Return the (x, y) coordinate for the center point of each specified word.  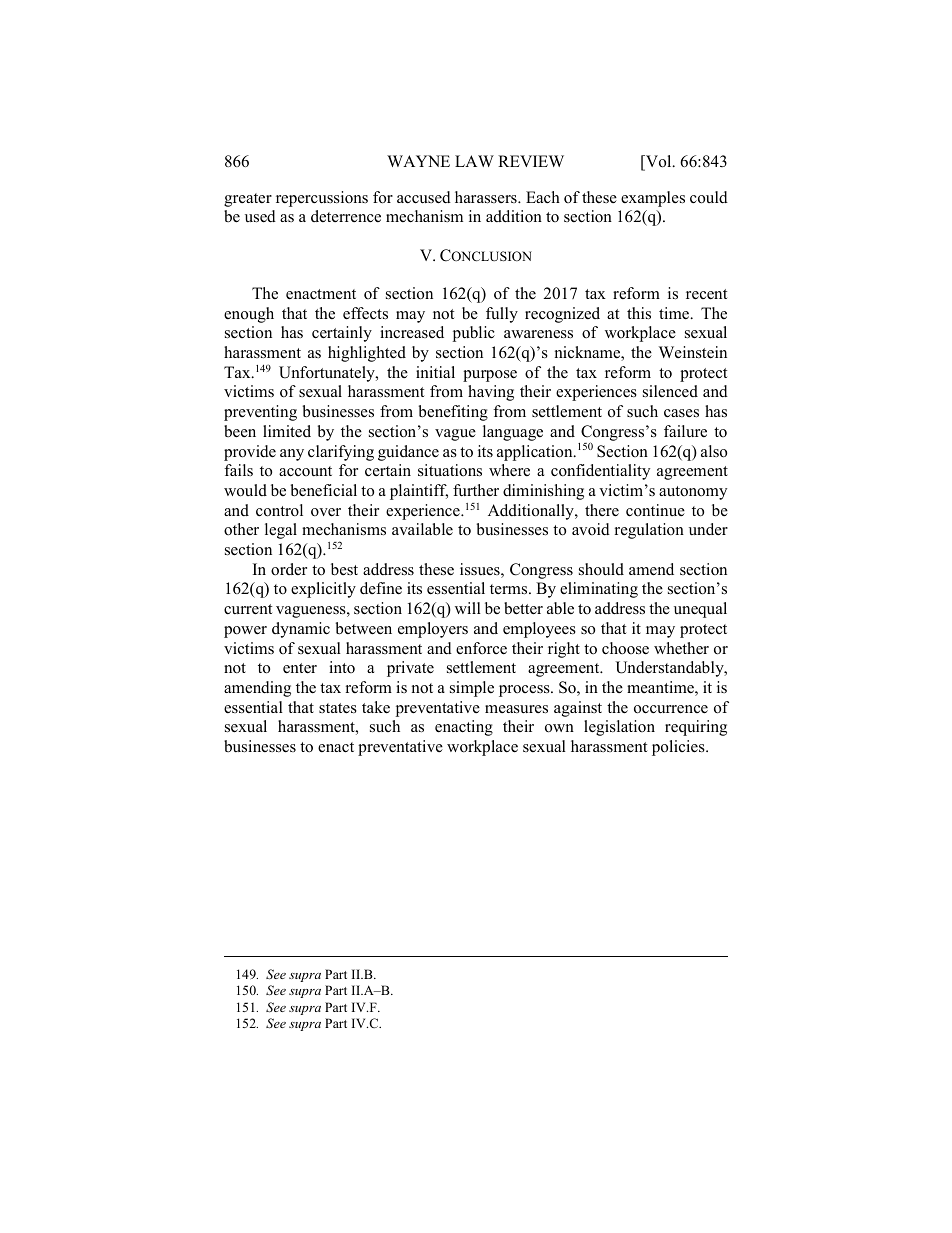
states (338, 708)
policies (679, 748)
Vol (659, 162)
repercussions (322, 199)
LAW (474, 161)
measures (516, 709)
